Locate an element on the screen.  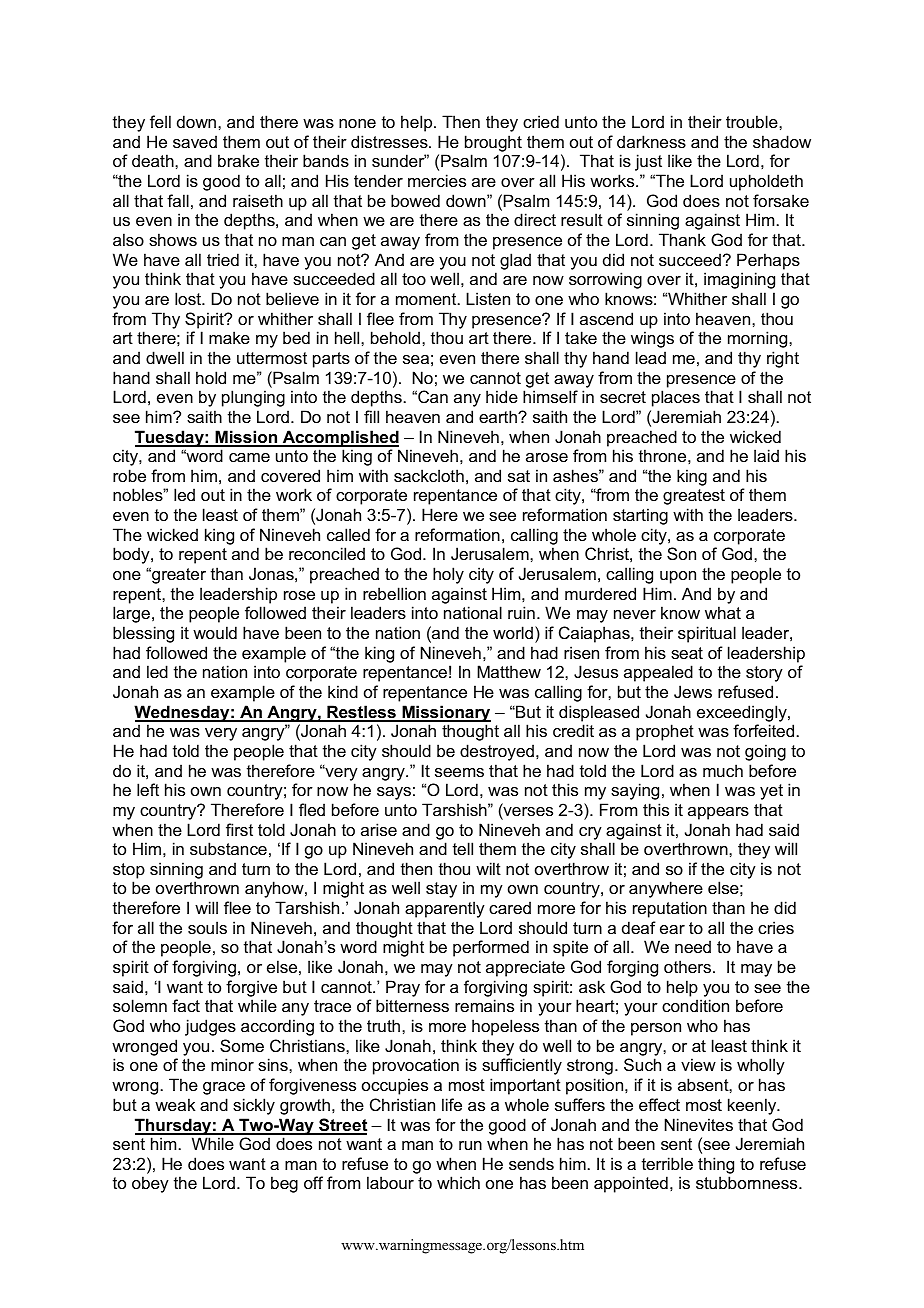
weak is located at coordinates (175, 1104).
